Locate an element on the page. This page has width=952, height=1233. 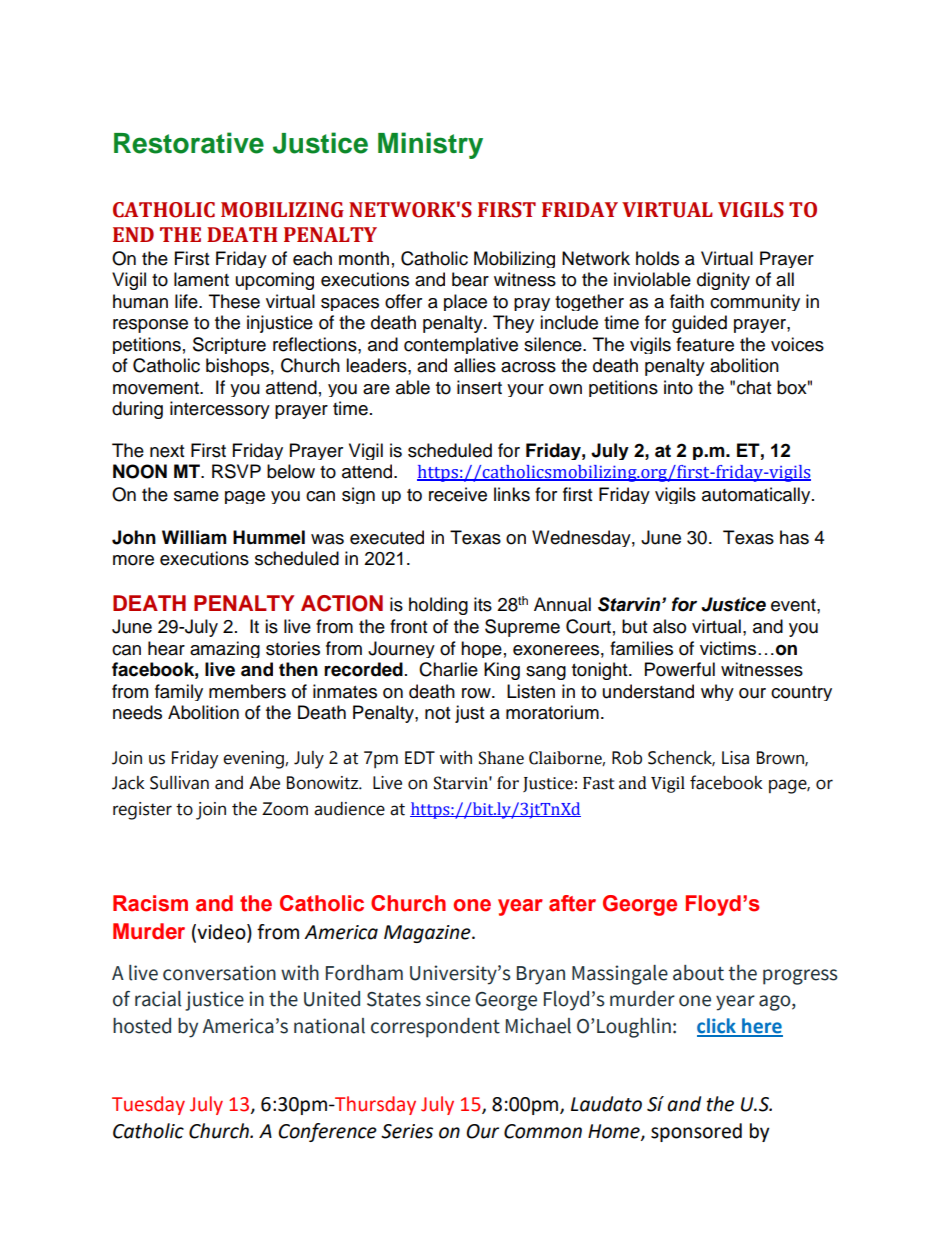
Lisa is located at coordinates (735, 758).
